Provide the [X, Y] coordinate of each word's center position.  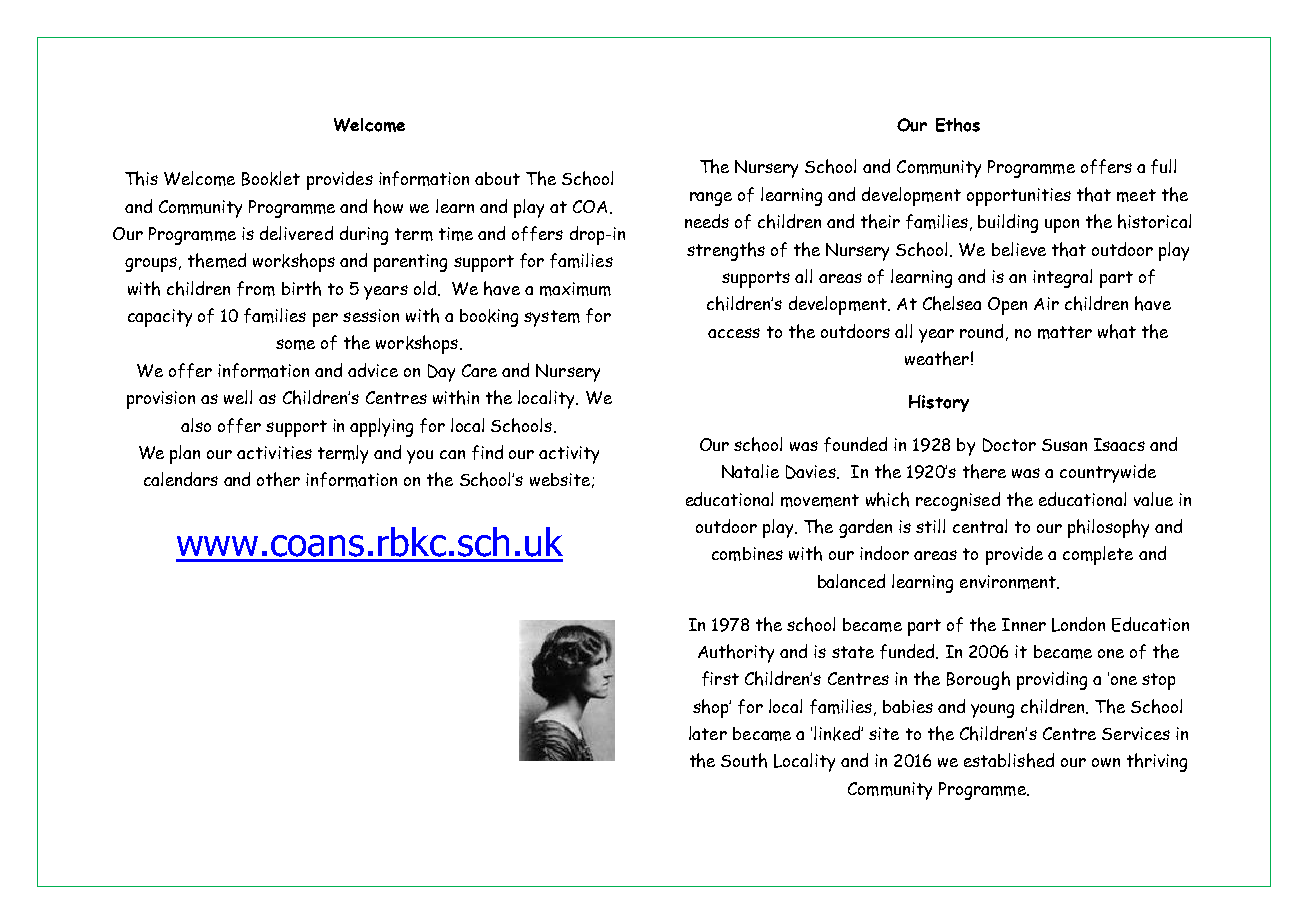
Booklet [271, 178]
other [278, 479]
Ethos [958, 125]
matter [1065, 332]
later [708, 733]
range [711, 199]
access [734, 333]
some [295, 344]
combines [747, 554]
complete [1098, 555]
